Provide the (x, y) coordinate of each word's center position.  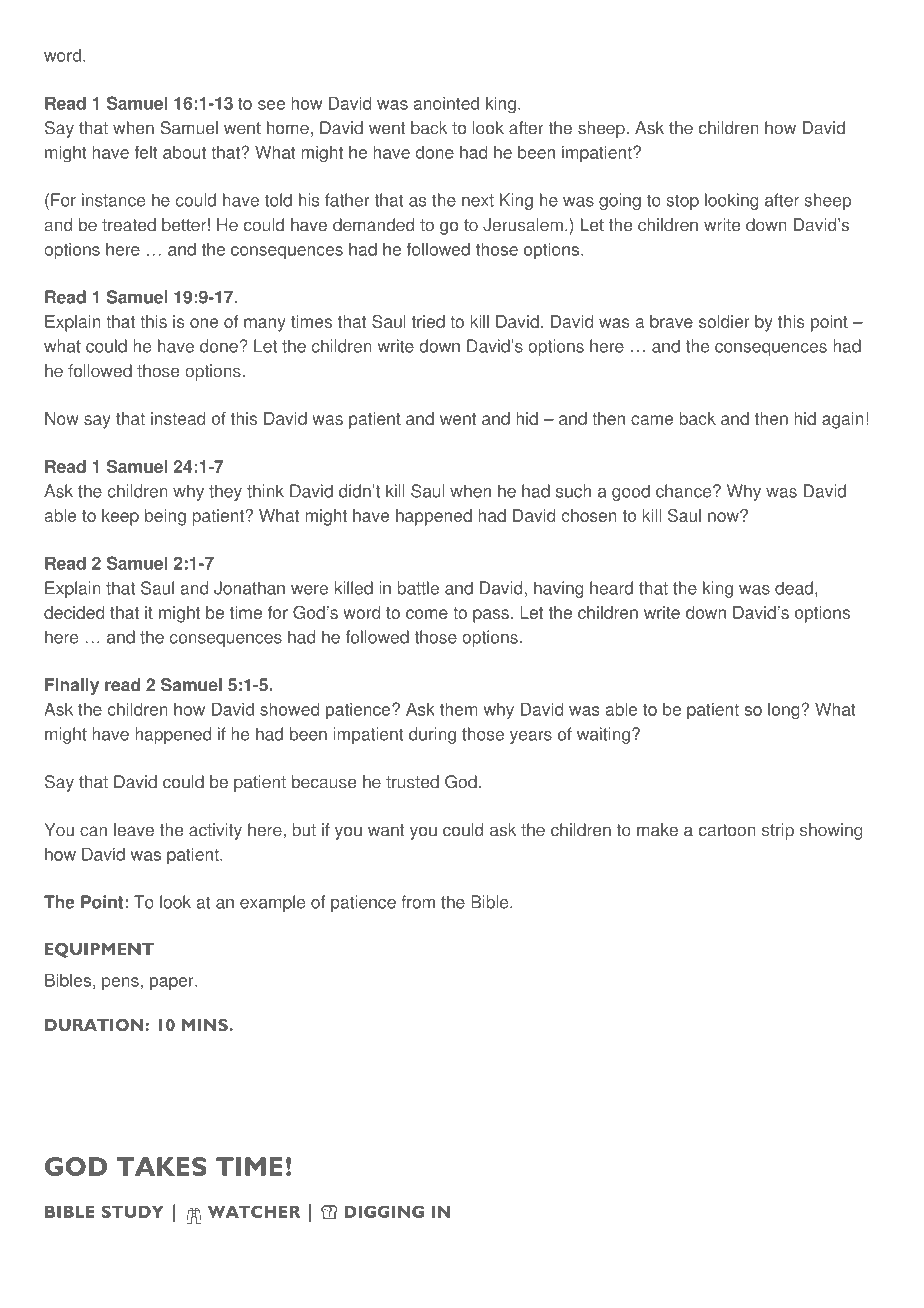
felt (146, 152)
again (843, 420)
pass (491, 616)
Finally (72, 686)
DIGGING (384, 1211)
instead (178, 418)
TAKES (162, 1166)
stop (683, 202)
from (418, 902)
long (784, 711)
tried (428, 321)
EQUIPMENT (99, 950)
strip (778, 831)
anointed (446, 103)
